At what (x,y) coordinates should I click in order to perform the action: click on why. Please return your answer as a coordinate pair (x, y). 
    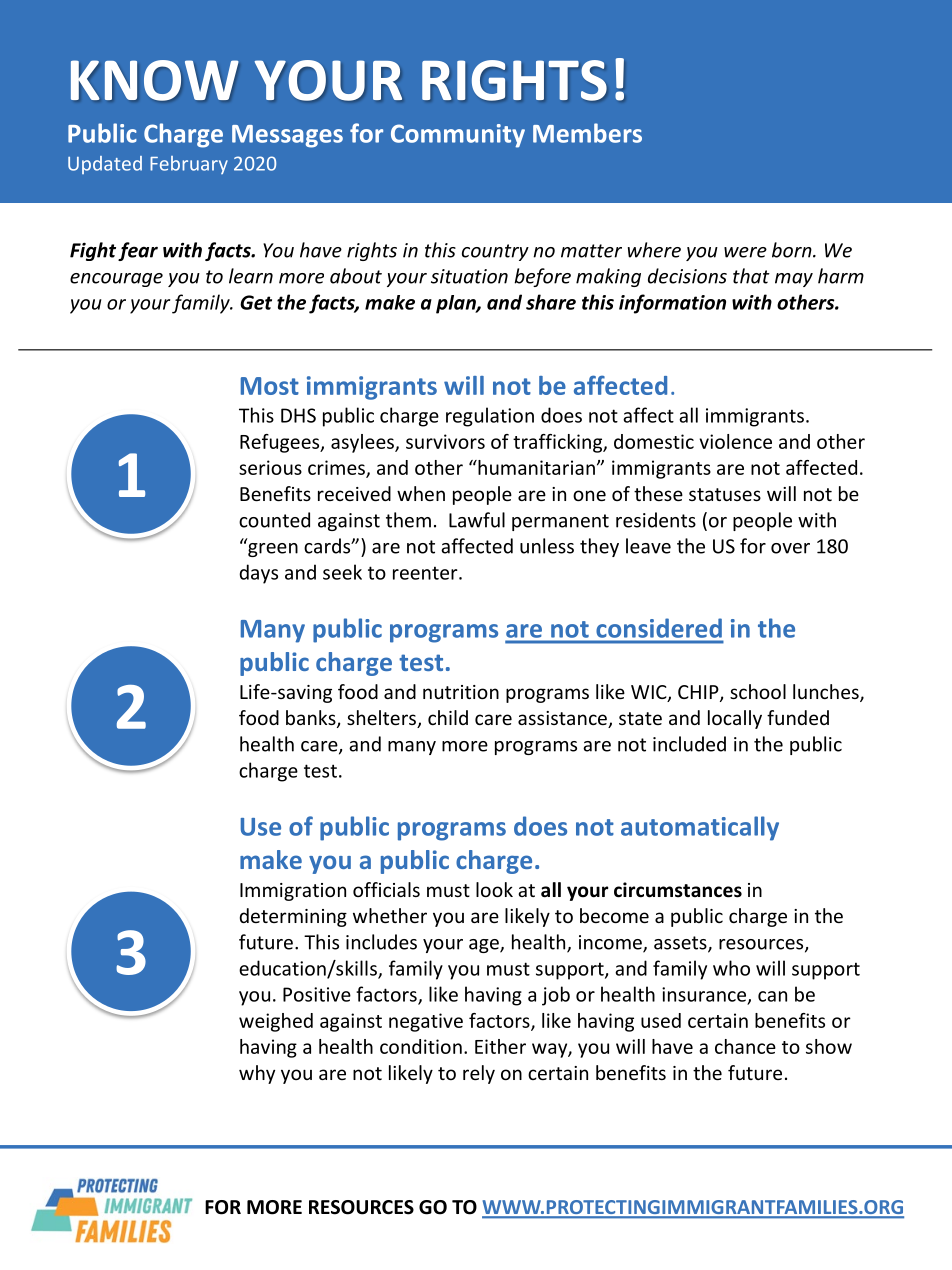
    Looking at the image, I should click on (257, 1074).
